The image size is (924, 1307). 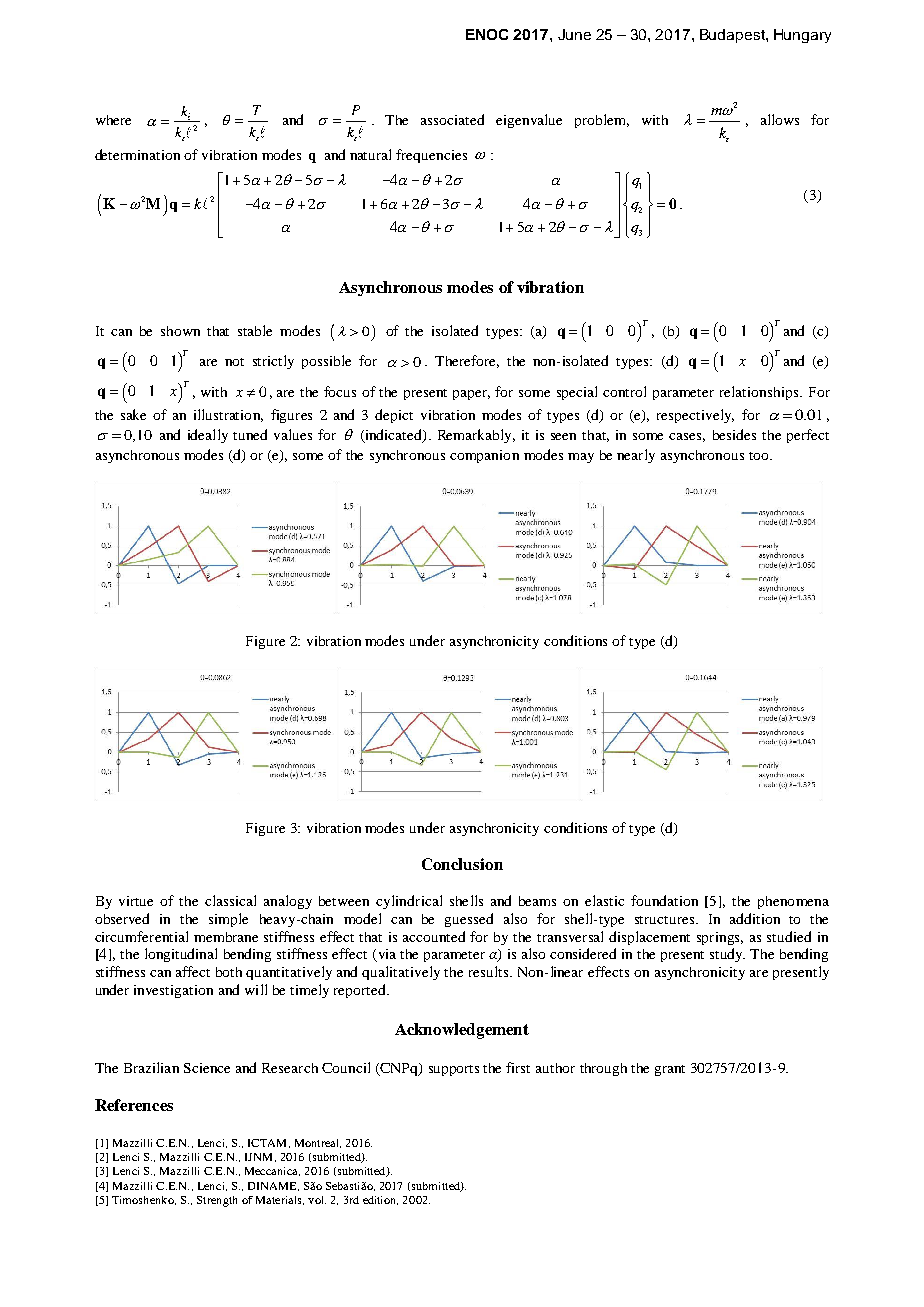 What do you see at coordinates (484, 456) in the document?
I see `companion` at bounding box center [484, 456].
